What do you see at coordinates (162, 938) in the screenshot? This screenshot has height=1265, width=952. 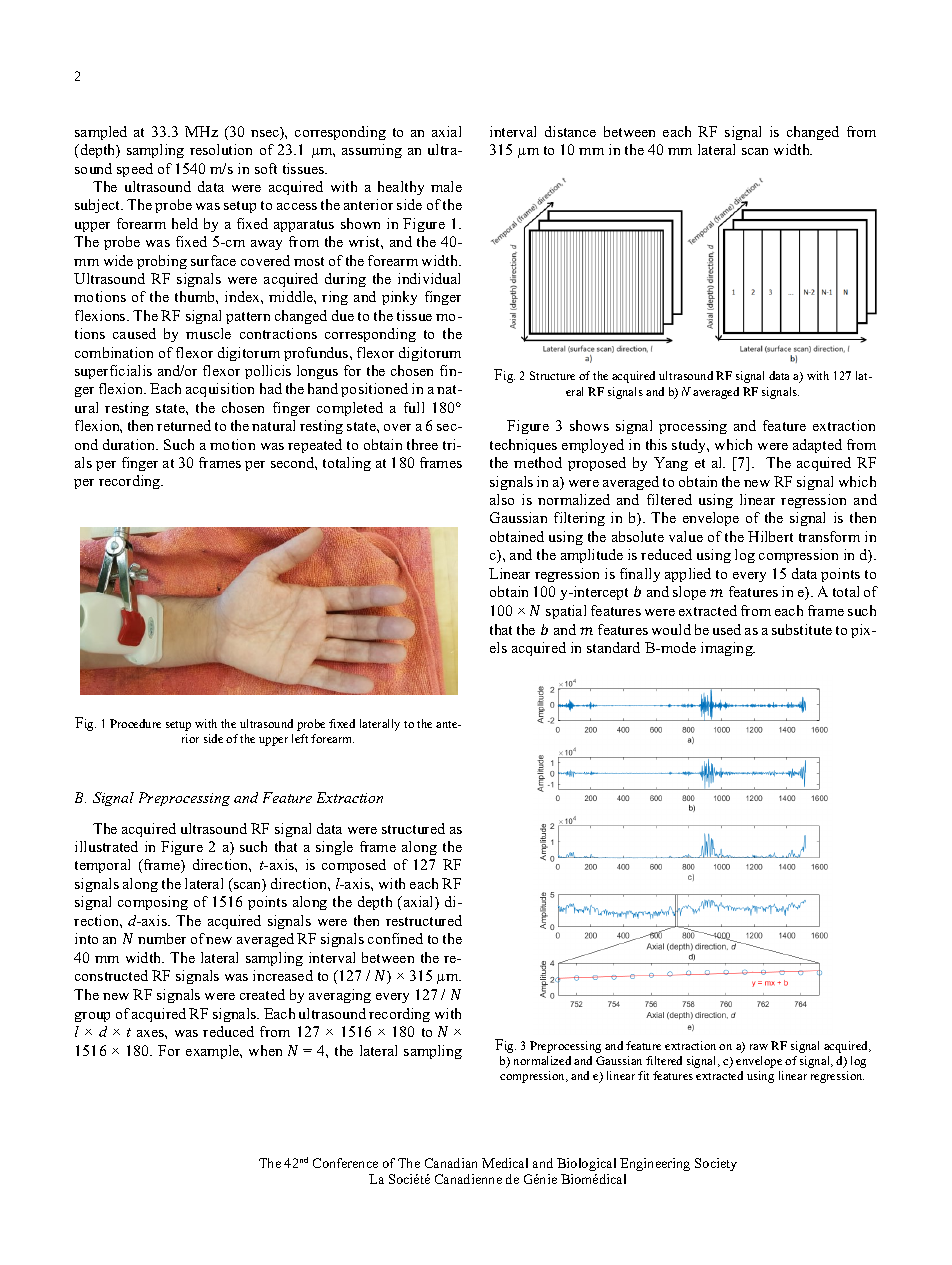 I see `number` at bounding box center [162, 938].
